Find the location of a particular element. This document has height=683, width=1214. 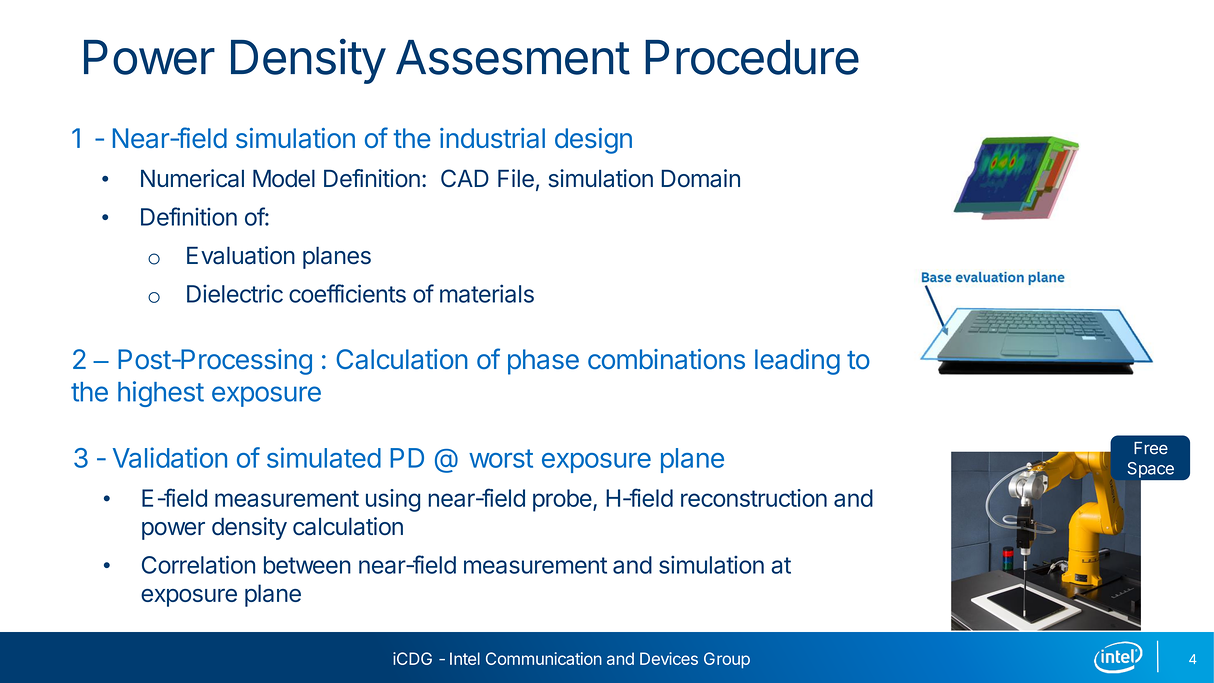

Assesment is located at coordinates (513, 57).
